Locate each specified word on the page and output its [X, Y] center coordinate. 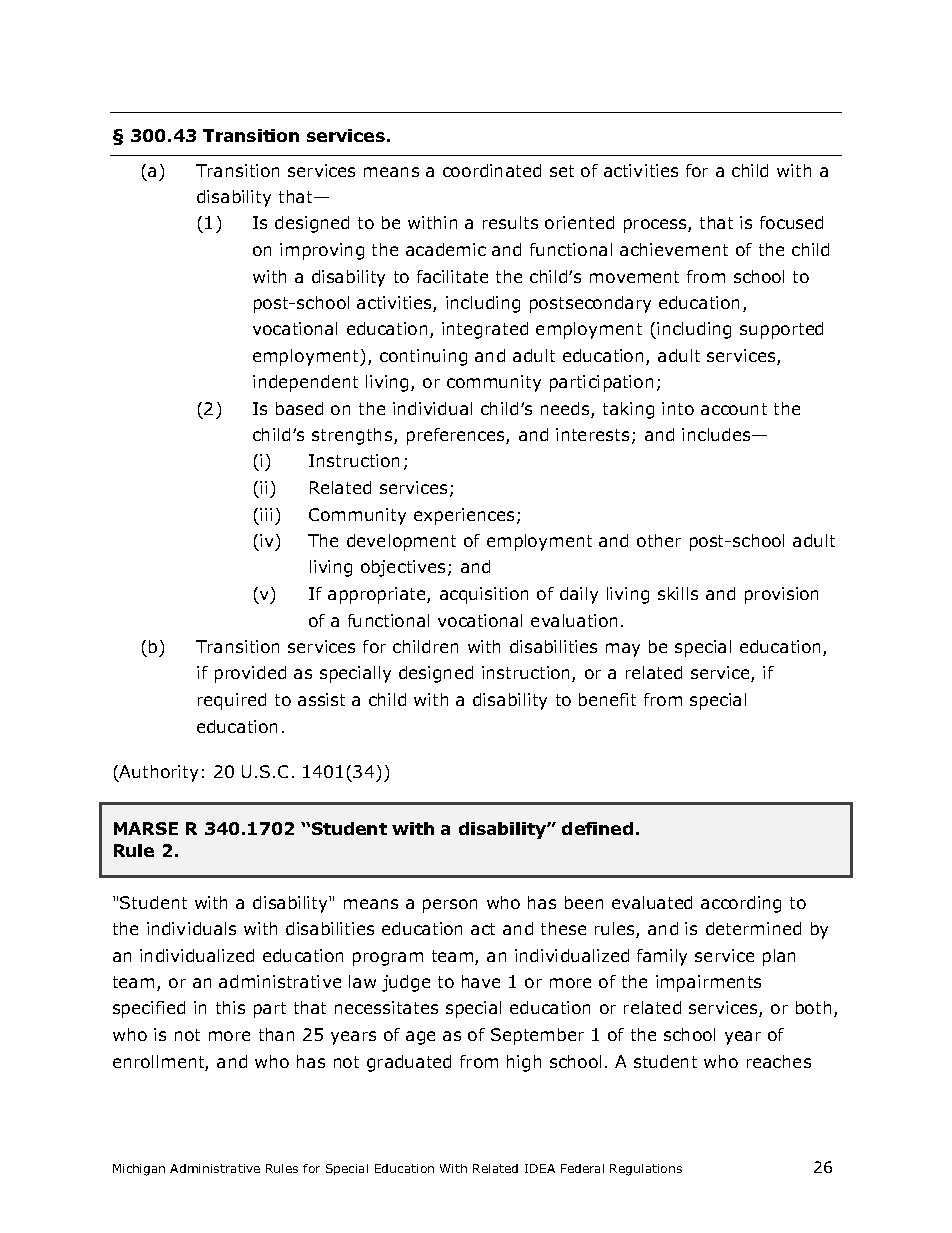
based [299, 408]
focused [791, 222]
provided [250, 674]
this [230, 1007]
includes [717, 434]
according [741, 904]
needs [566, 410]
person [450, 906]
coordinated [492, 170]
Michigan [139, 1170]
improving [322, 251]
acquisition [484, 595]
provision [781, 595]
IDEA [540, 1168]
